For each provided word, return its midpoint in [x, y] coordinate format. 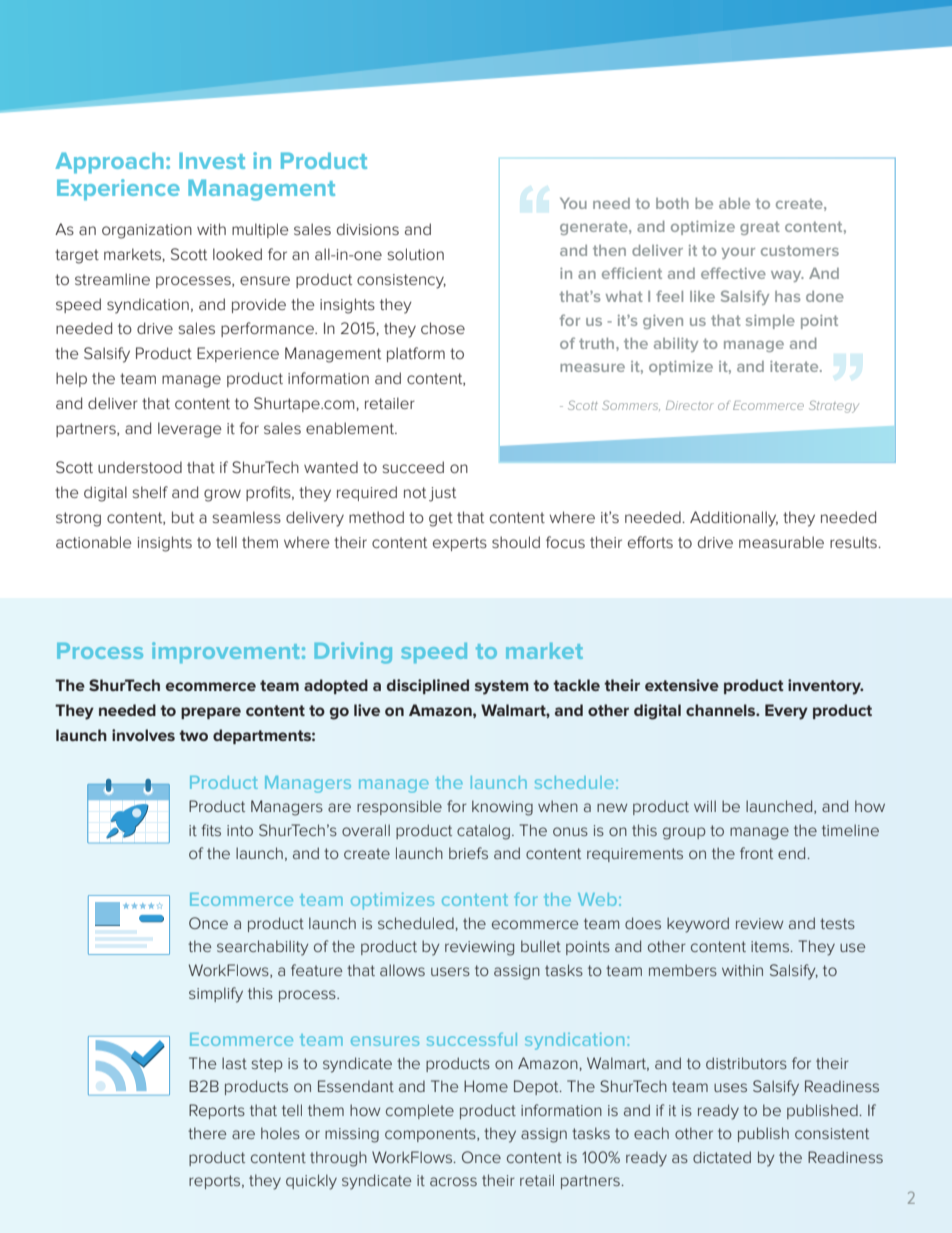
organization [147, 231]
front [756, 853]
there [207, 1133]
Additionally [734, 519]
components [431, 1135]
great [760, 228]
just [442, 494]
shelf [150, 492]
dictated [722, 1157]
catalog [483, 832]
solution [416, 254]
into [240, 830]
